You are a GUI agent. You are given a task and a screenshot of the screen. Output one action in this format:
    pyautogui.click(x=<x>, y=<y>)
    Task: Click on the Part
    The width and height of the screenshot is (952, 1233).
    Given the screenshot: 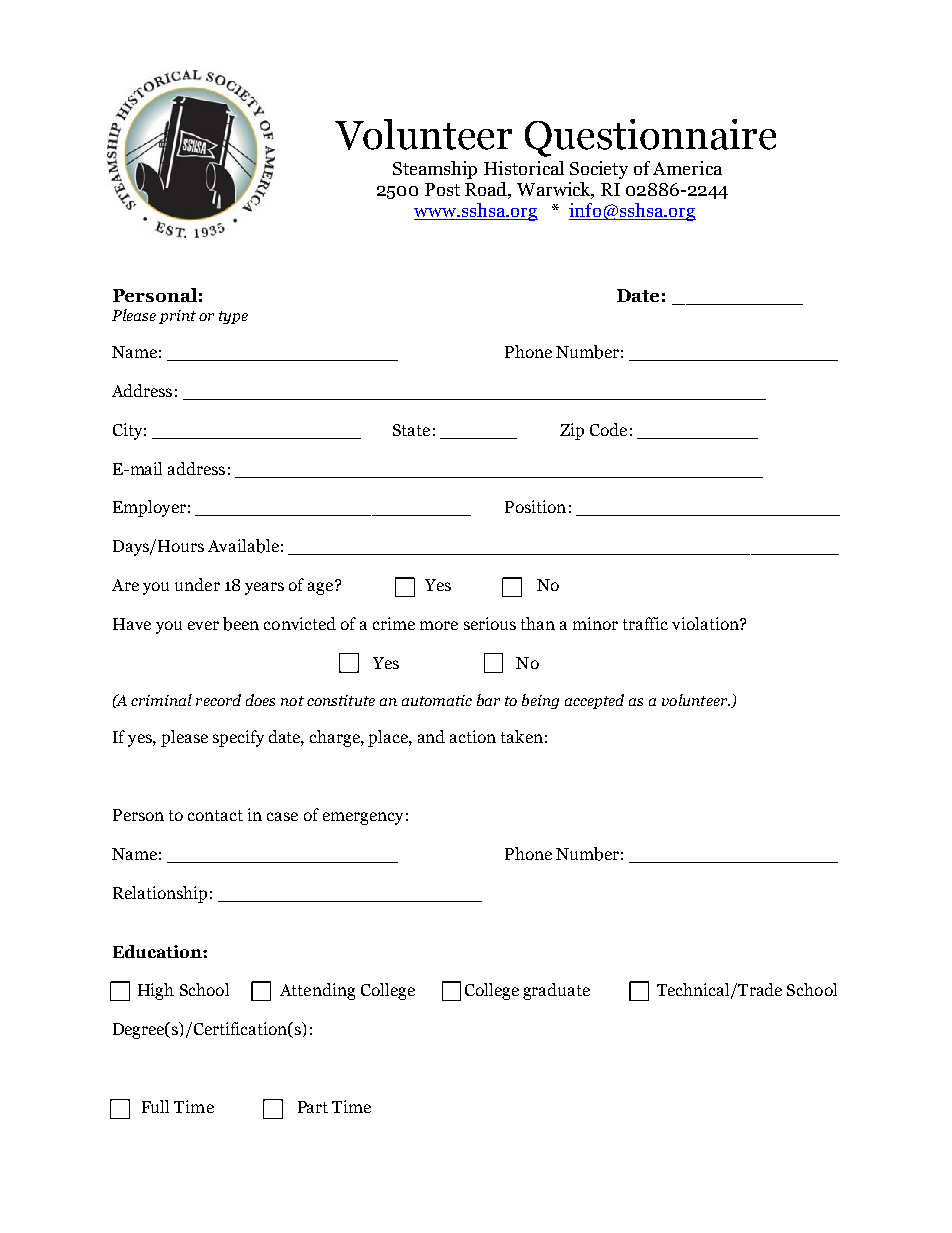 What is the action you would take?
    pyautogui.click(x=313, y=1107)
